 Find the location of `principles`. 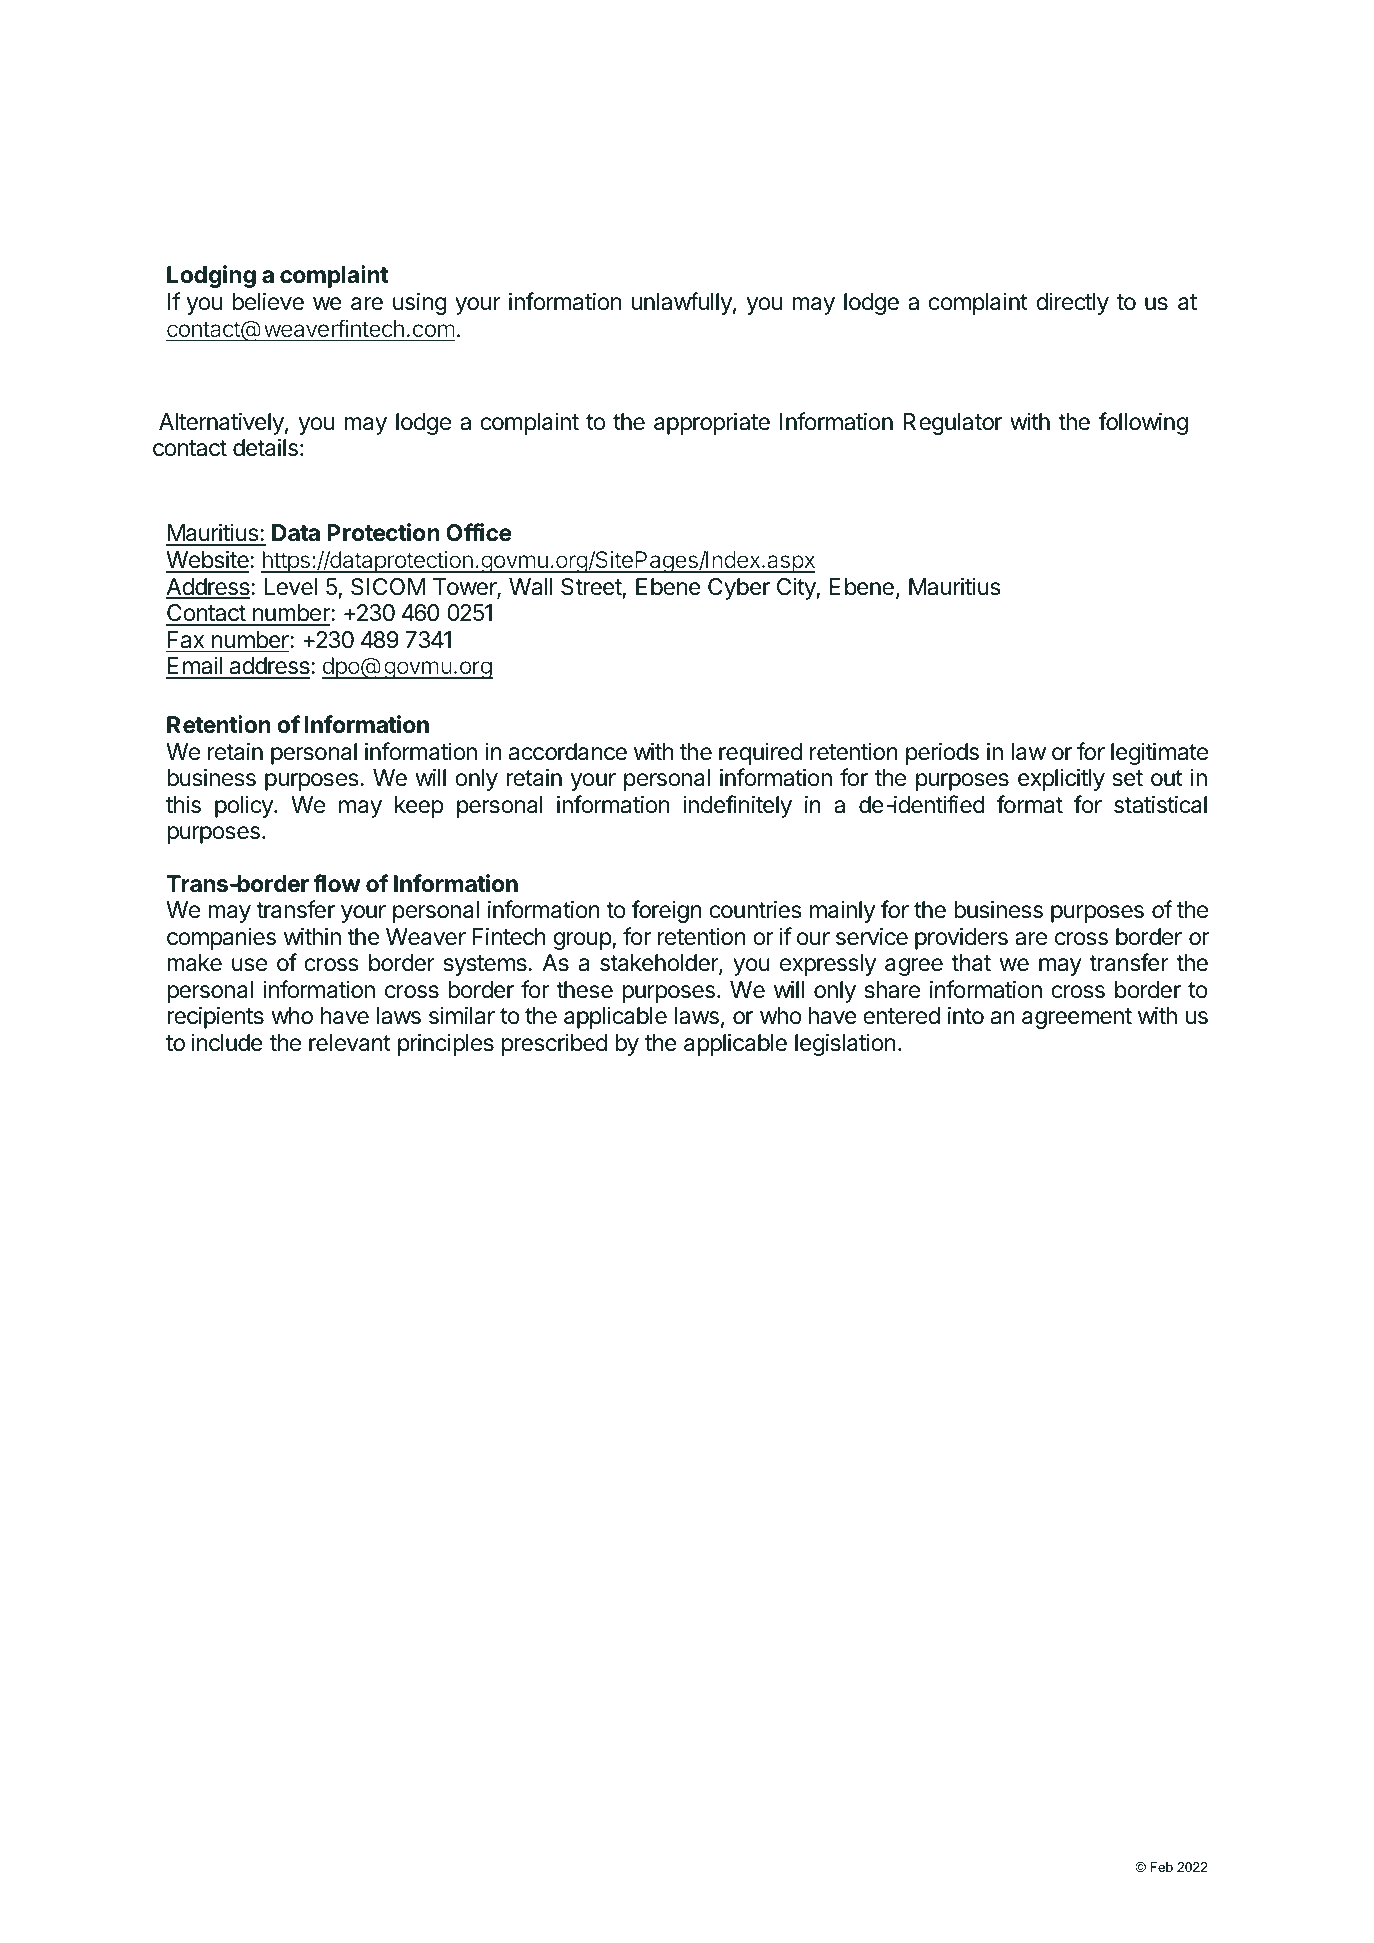

principles is located at coordinates (446, 1044).
